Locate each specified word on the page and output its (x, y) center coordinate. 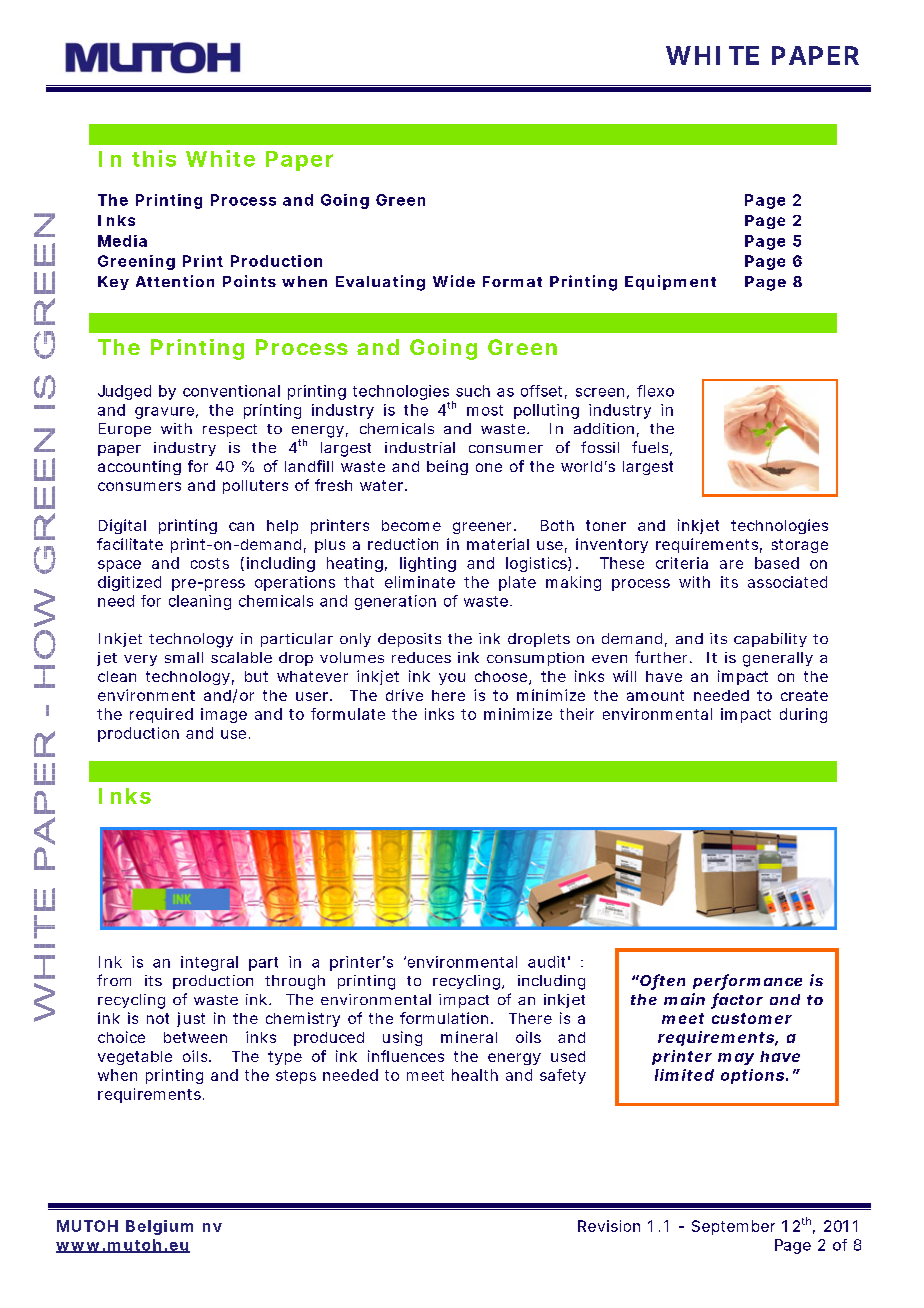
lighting (428, 564)
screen (602, 393)
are (731, 564)
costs (210, 563)
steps (296, 1077)
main (684, 999)
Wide (454, 281)
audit (549, 962)
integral (209, 963)
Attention (175, 281)
